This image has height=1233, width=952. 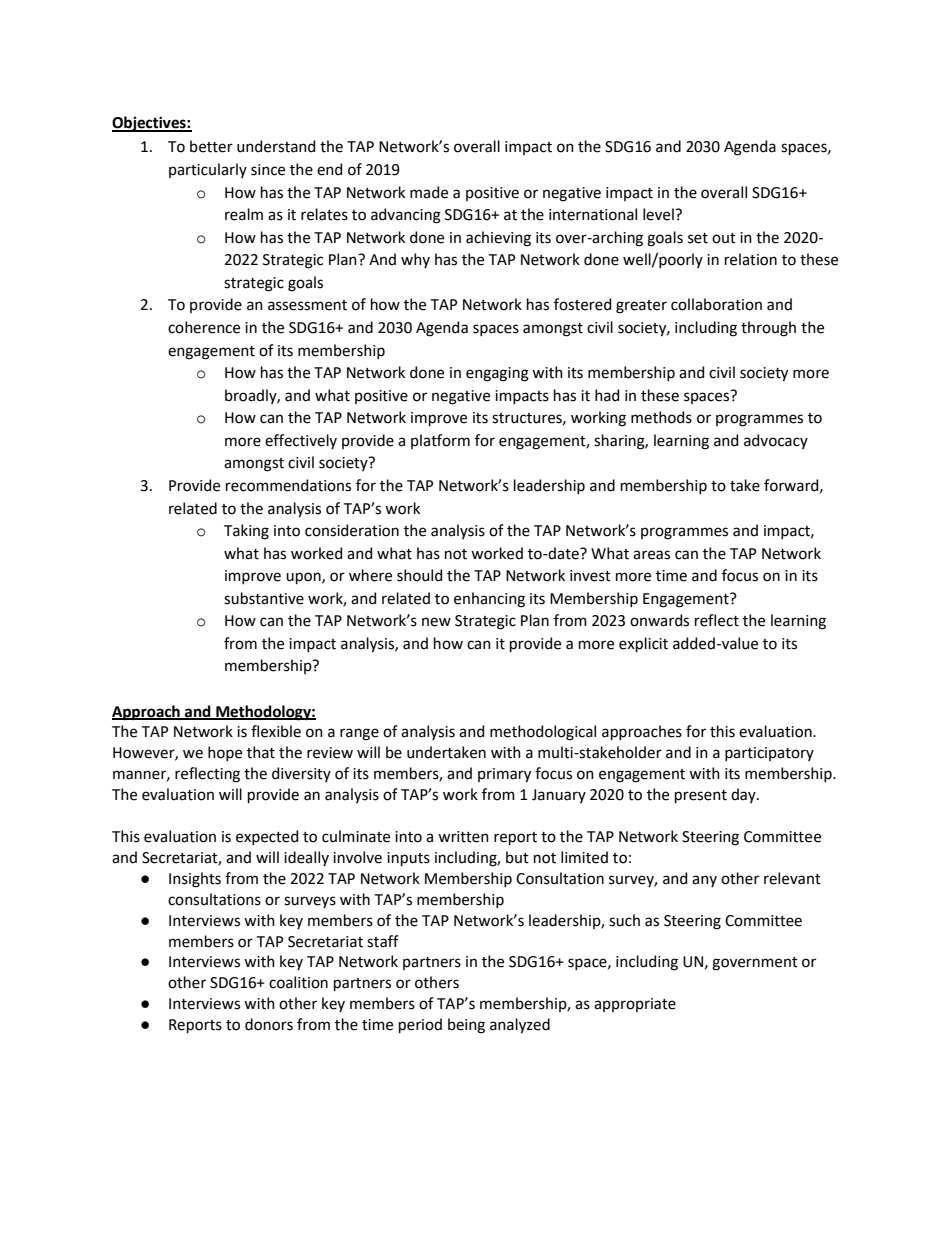 What do you see at coordinates (268, 170) in the image?
I see `since` at bounding box center [268, 170].
